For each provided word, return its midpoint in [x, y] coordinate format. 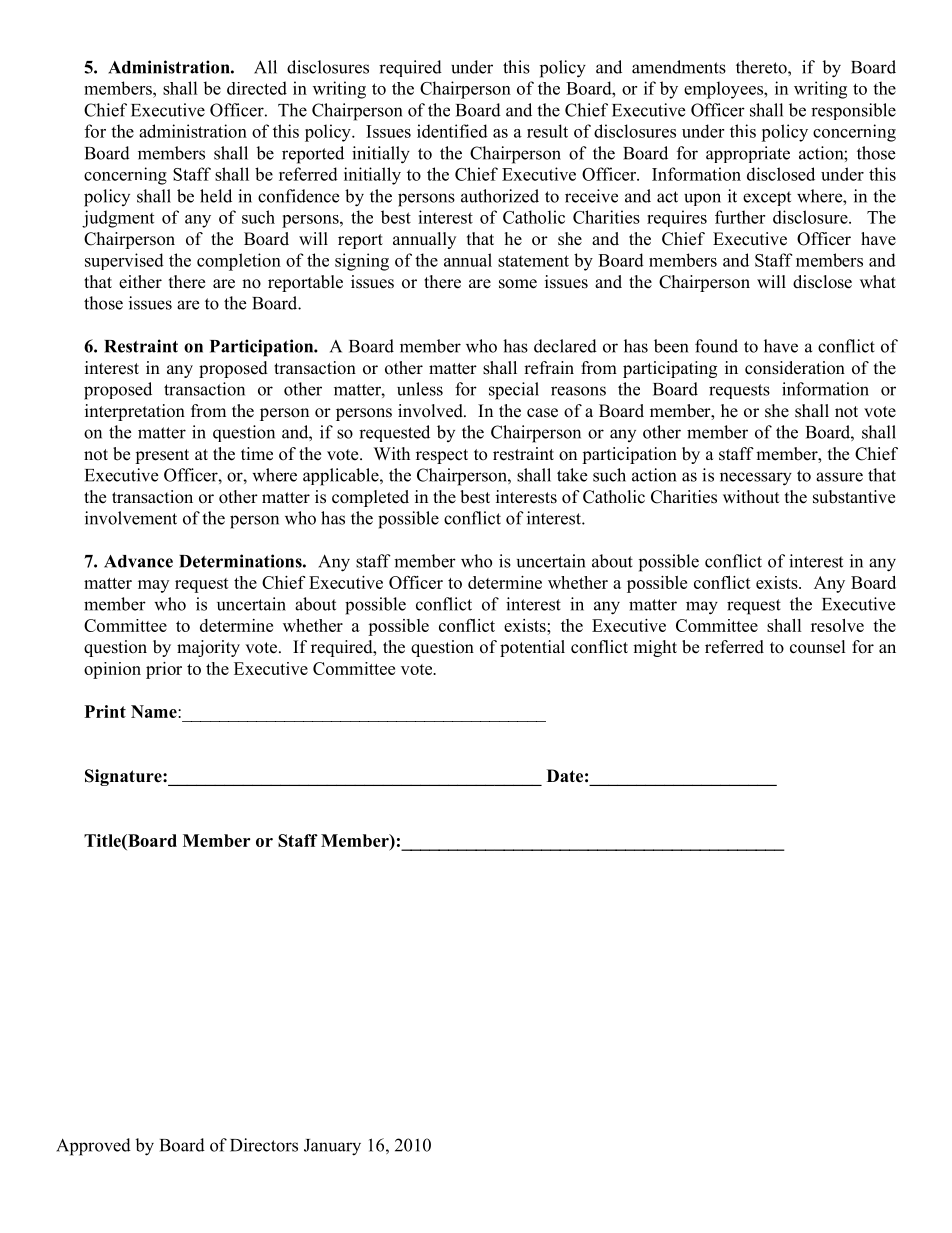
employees [724, 90]
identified [452, 131]
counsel [818, 647]
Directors [264, 1145]
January [332, 1147]
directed [257, 88]
